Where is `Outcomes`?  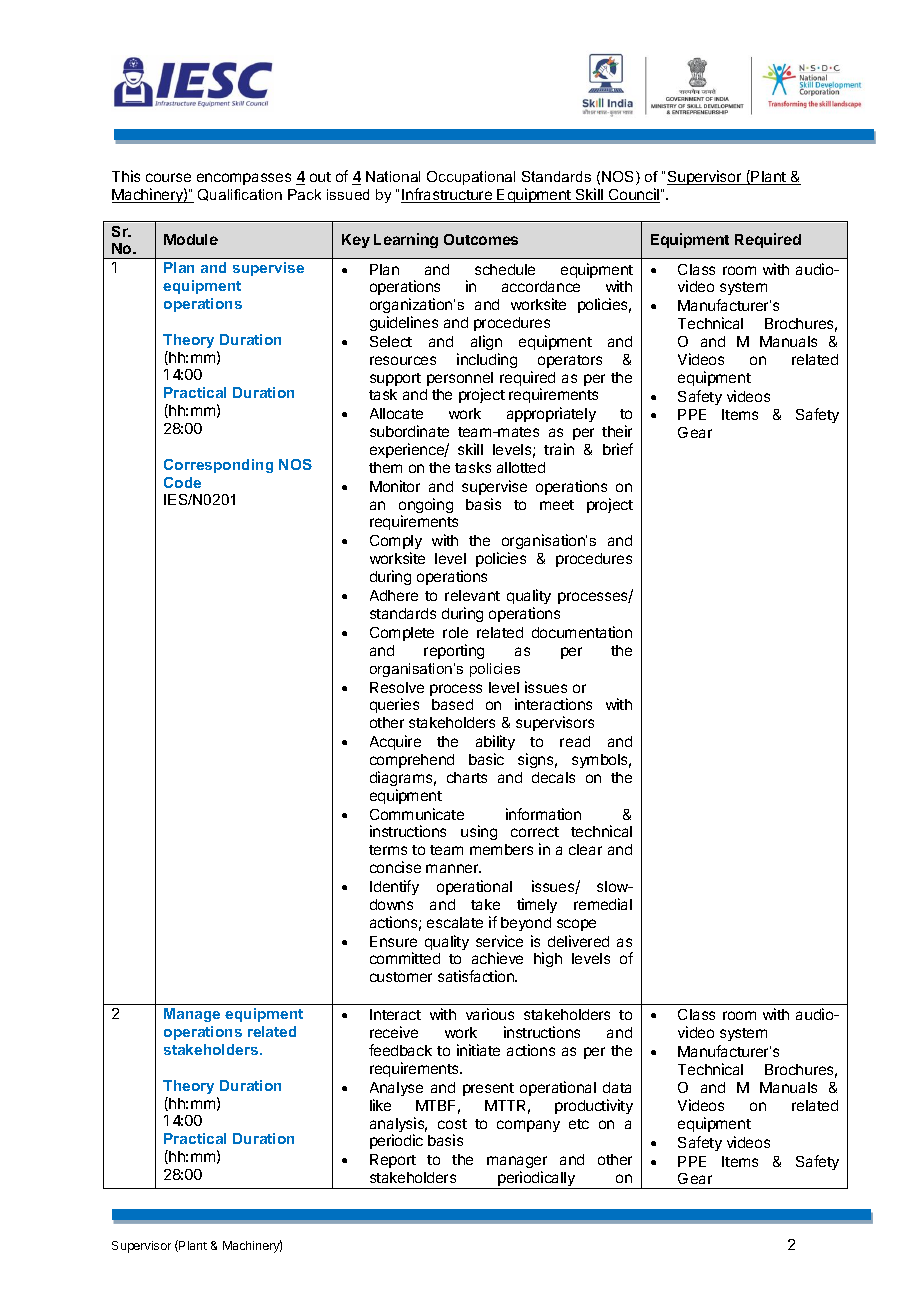 Outcomes is located at coordinates (481, 239).
